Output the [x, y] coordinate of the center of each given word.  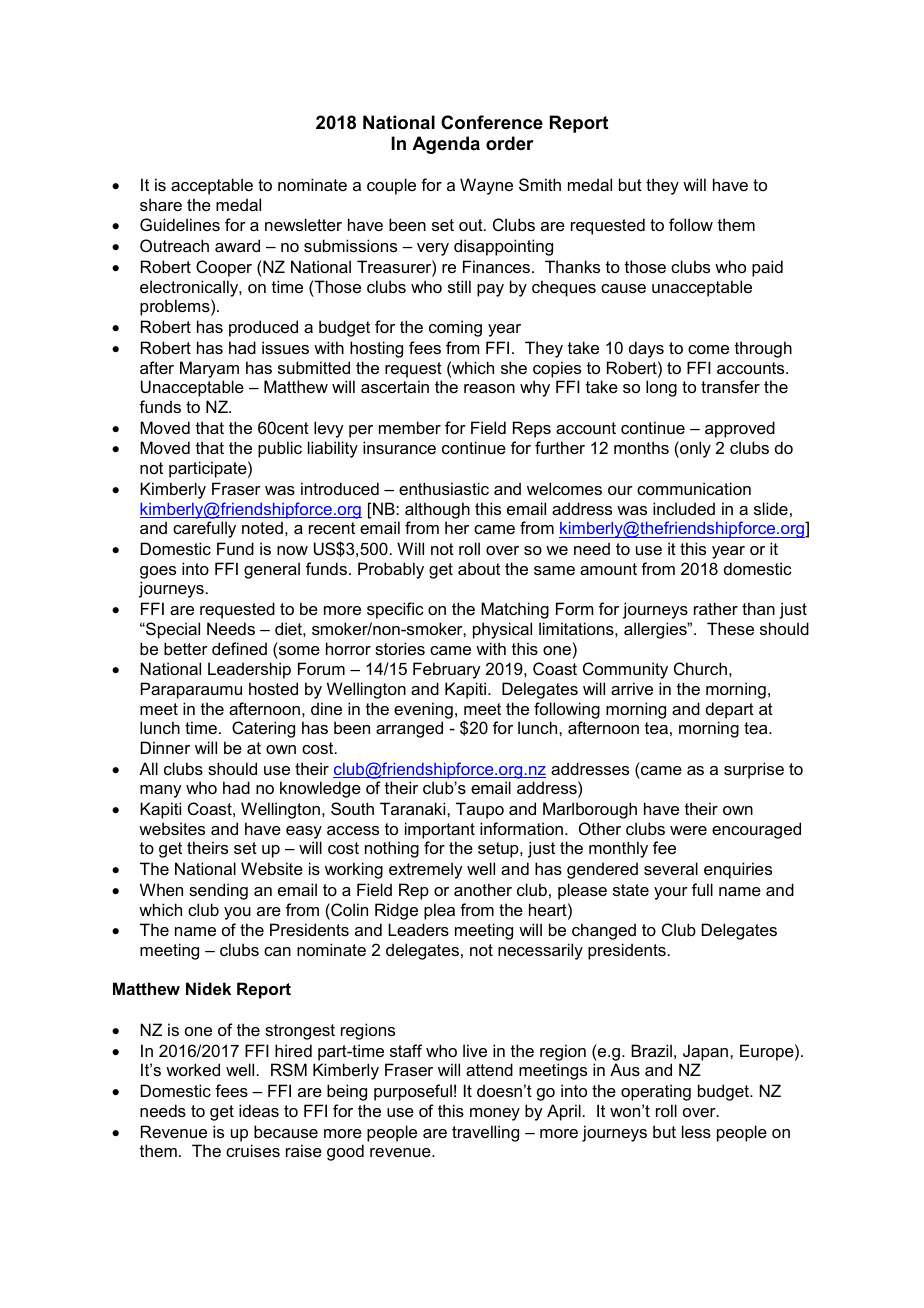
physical [502, 630]
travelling [485, 1133]
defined [239, 648]
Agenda [446, 145]
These [730, 628]
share [161, 204]
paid [767, 268]
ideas [259, 1110]
